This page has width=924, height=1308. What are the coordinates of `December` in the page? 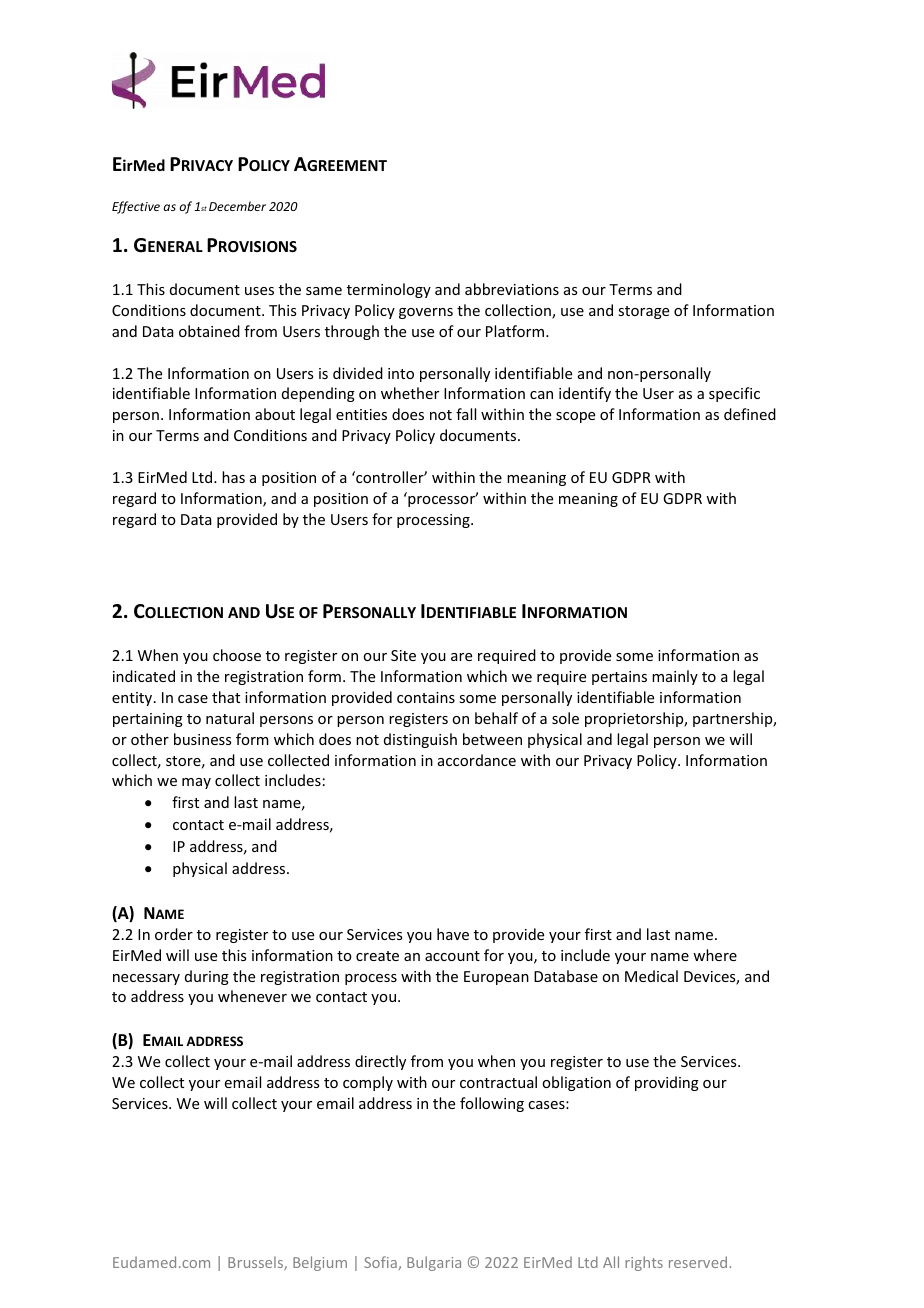 It's located at (237, 206).
